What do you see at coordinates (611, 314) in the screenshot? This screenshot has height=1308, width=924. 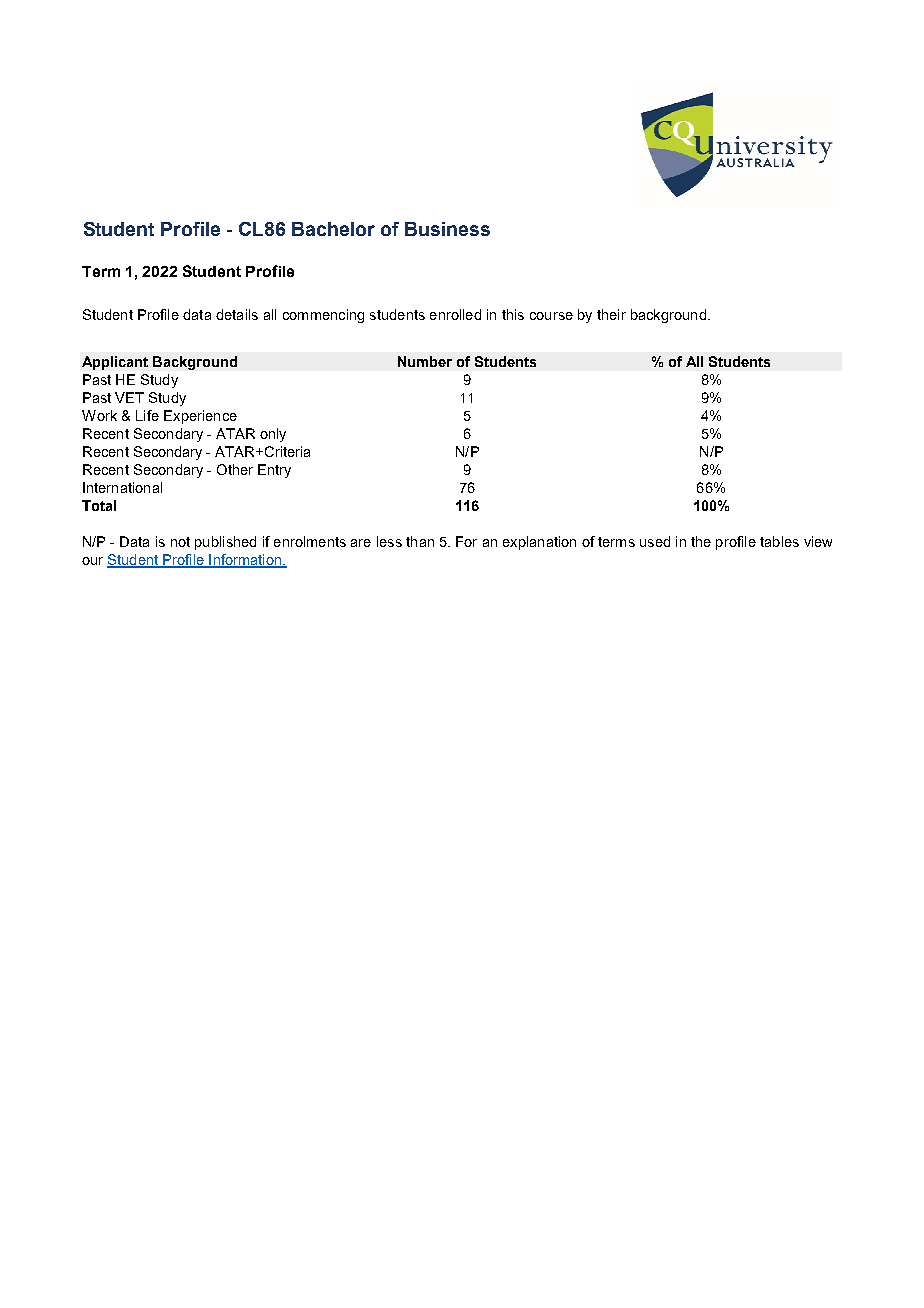 I see `their` at bounding box center [611, 314].
